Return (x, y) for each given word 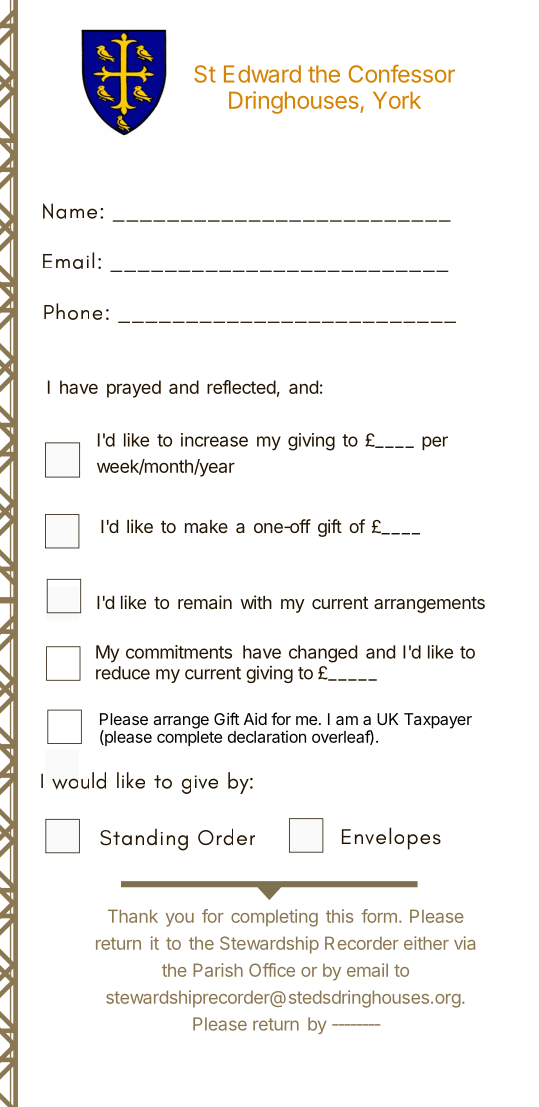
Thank (133, 916)
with (256, 602)
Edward (262, 74)
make (206, 526)
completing (274, 918)
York (397, 100)
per (435, 443)
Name (70, 211)
